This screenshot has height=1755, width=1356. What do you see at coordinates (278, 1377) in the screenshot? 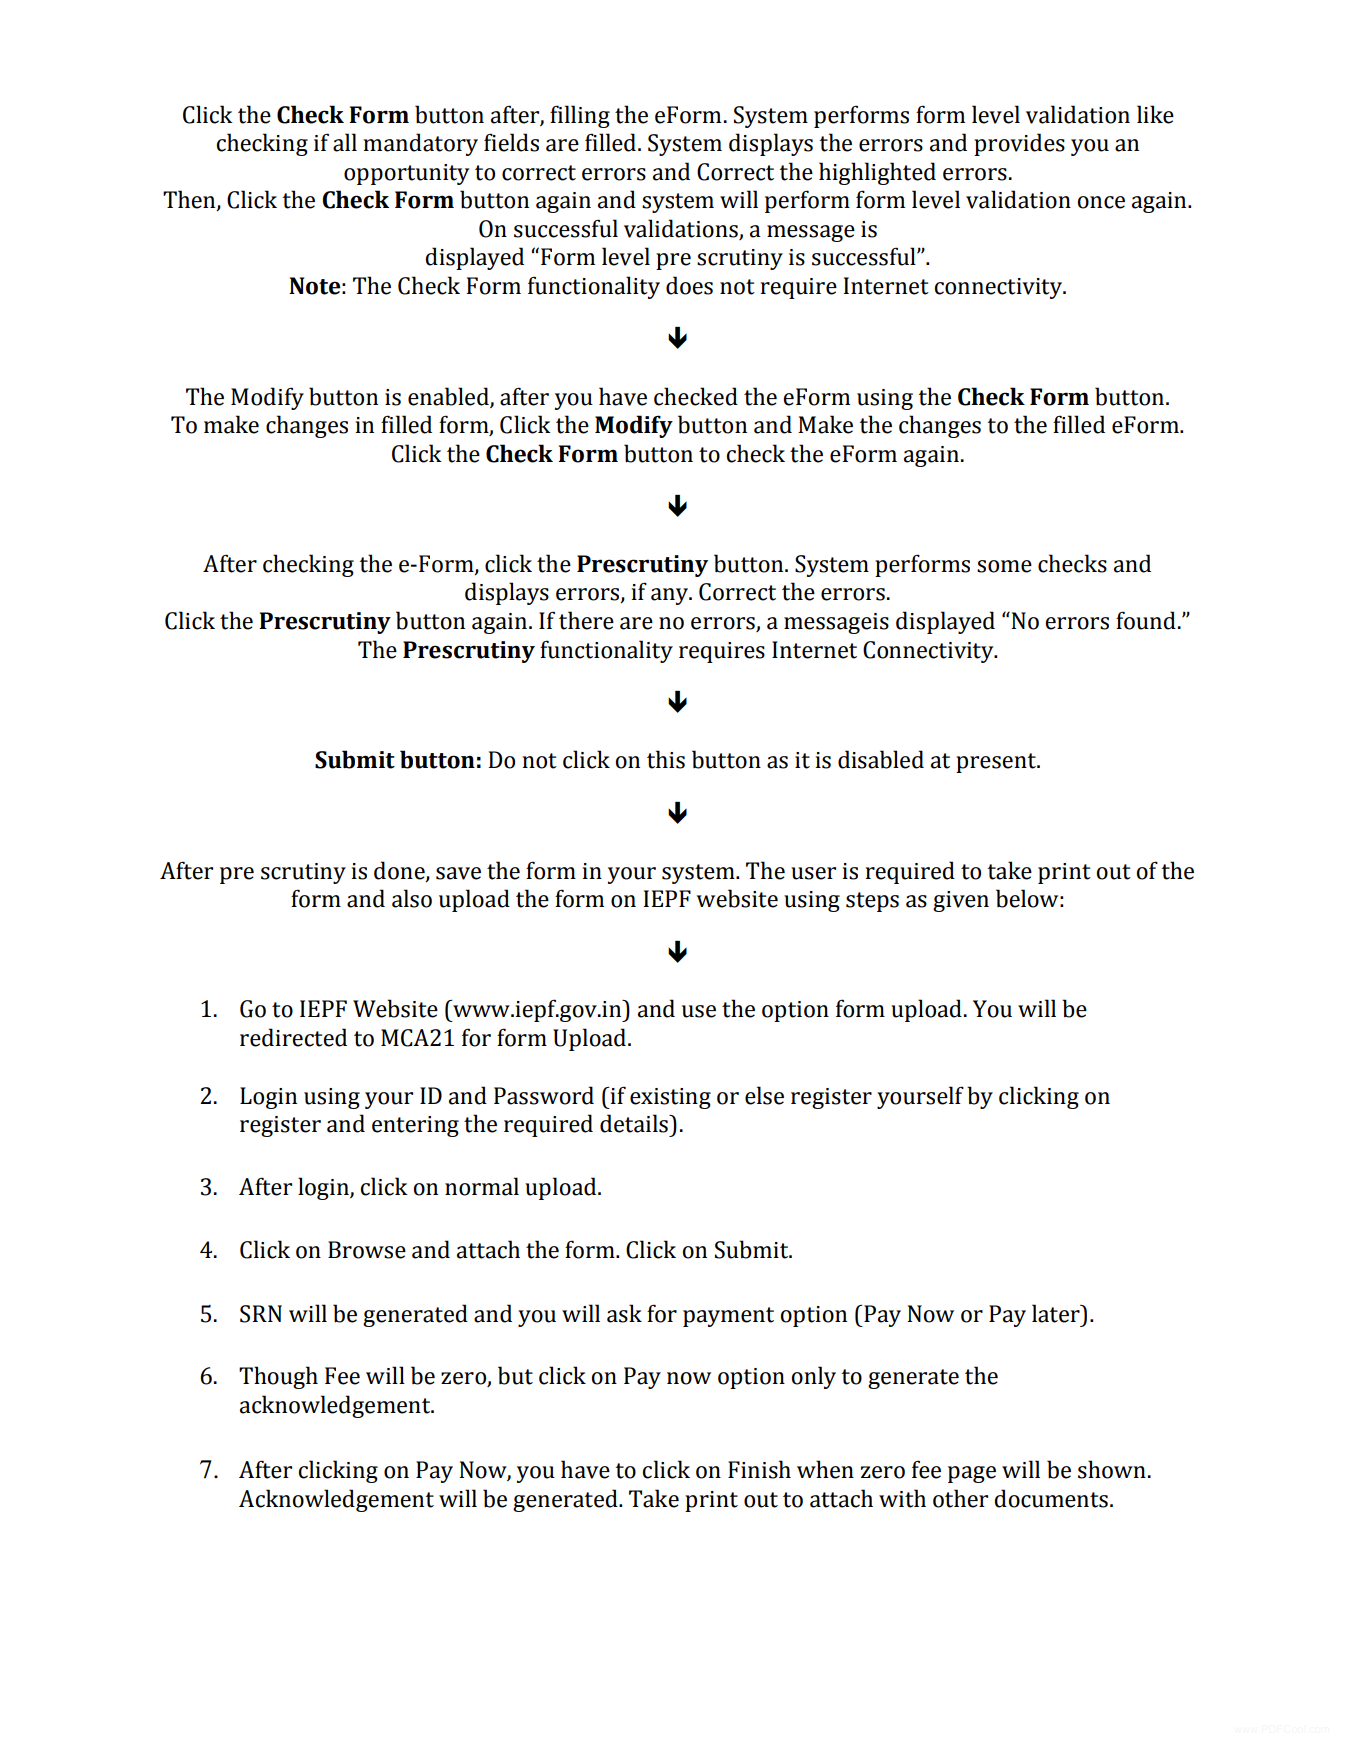
I see `Though` at bounding box center [278, 1377].
